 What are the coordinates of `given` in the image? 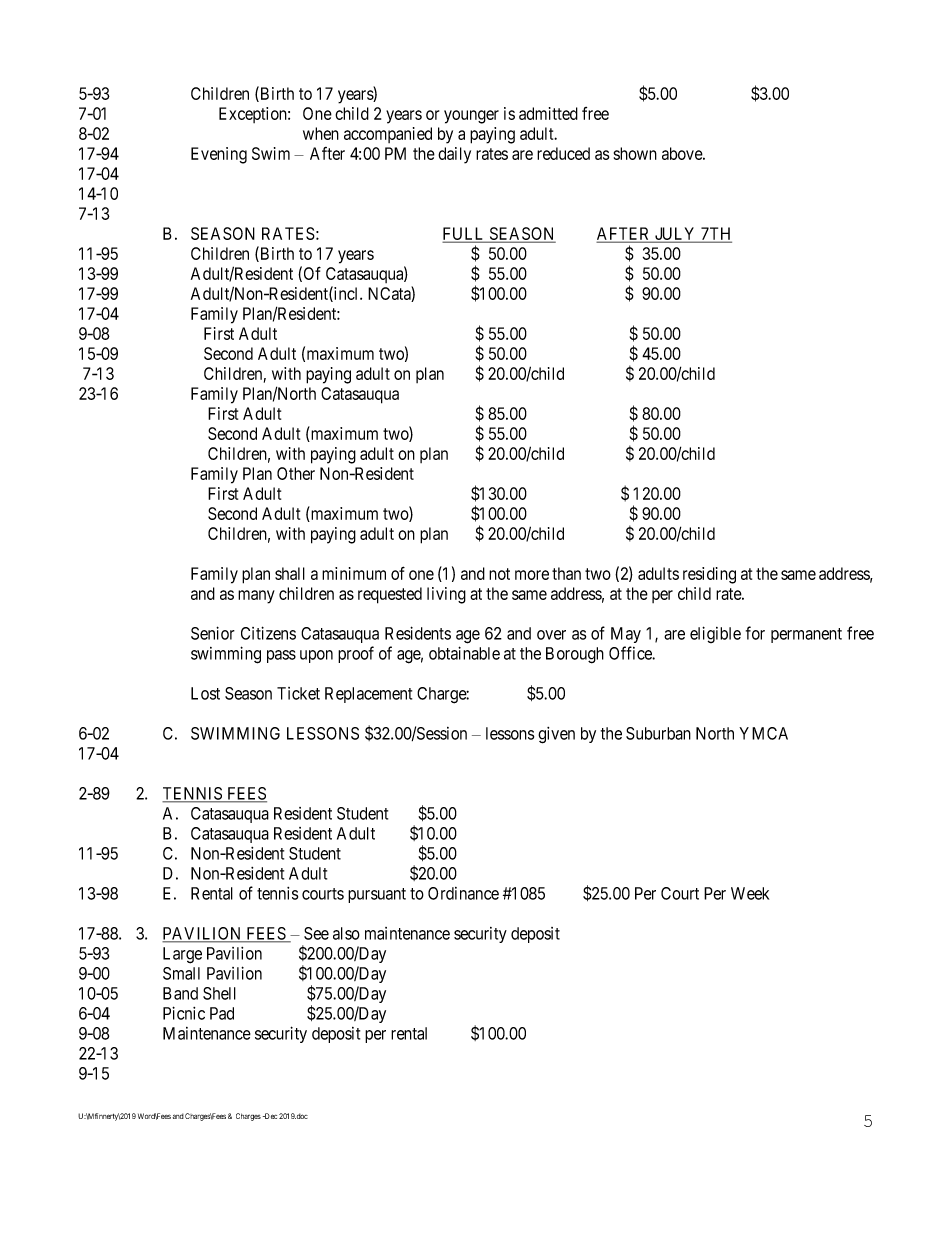 It's located at (556, 735).
